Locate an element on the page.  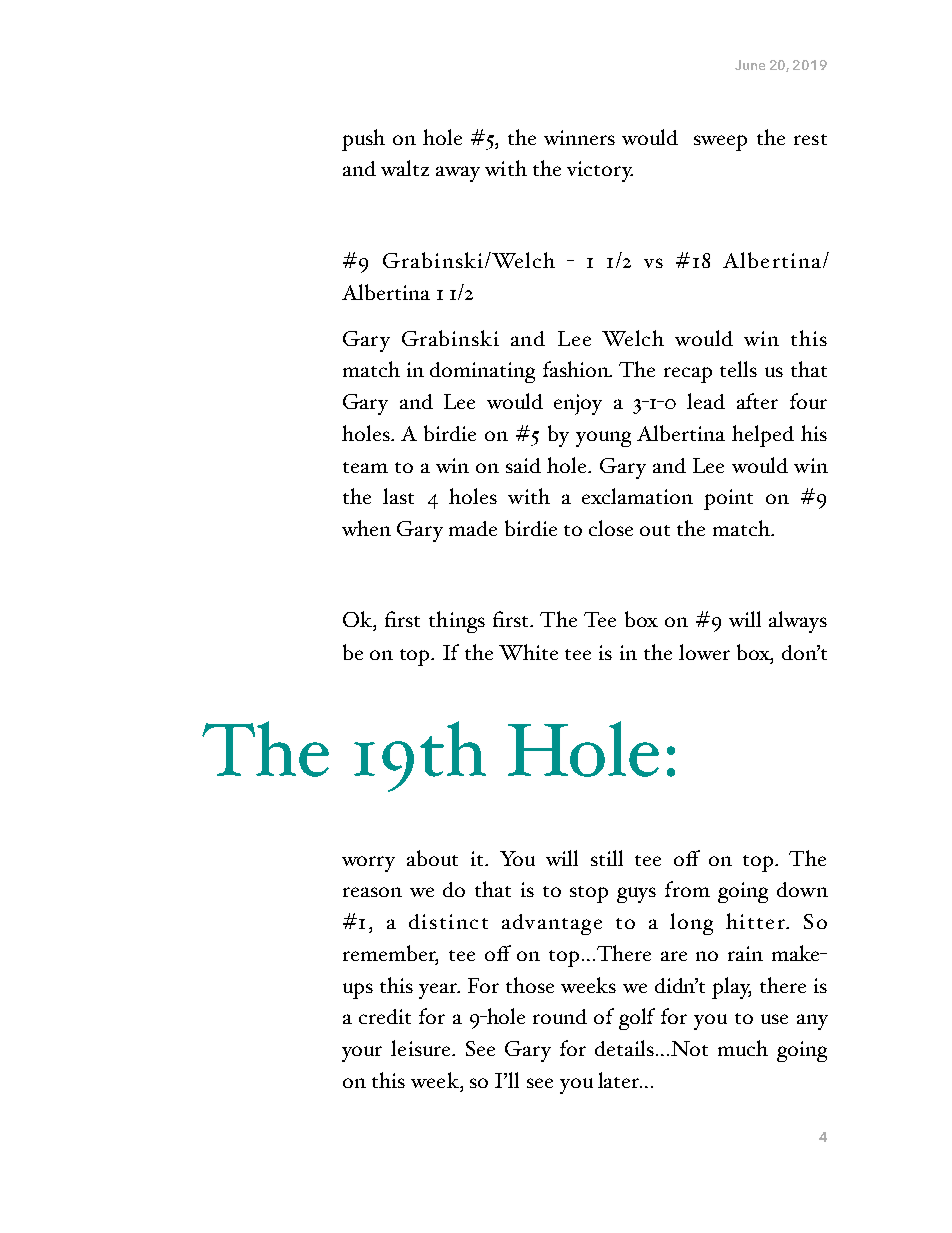
team is located at coordinates (365, 467).
